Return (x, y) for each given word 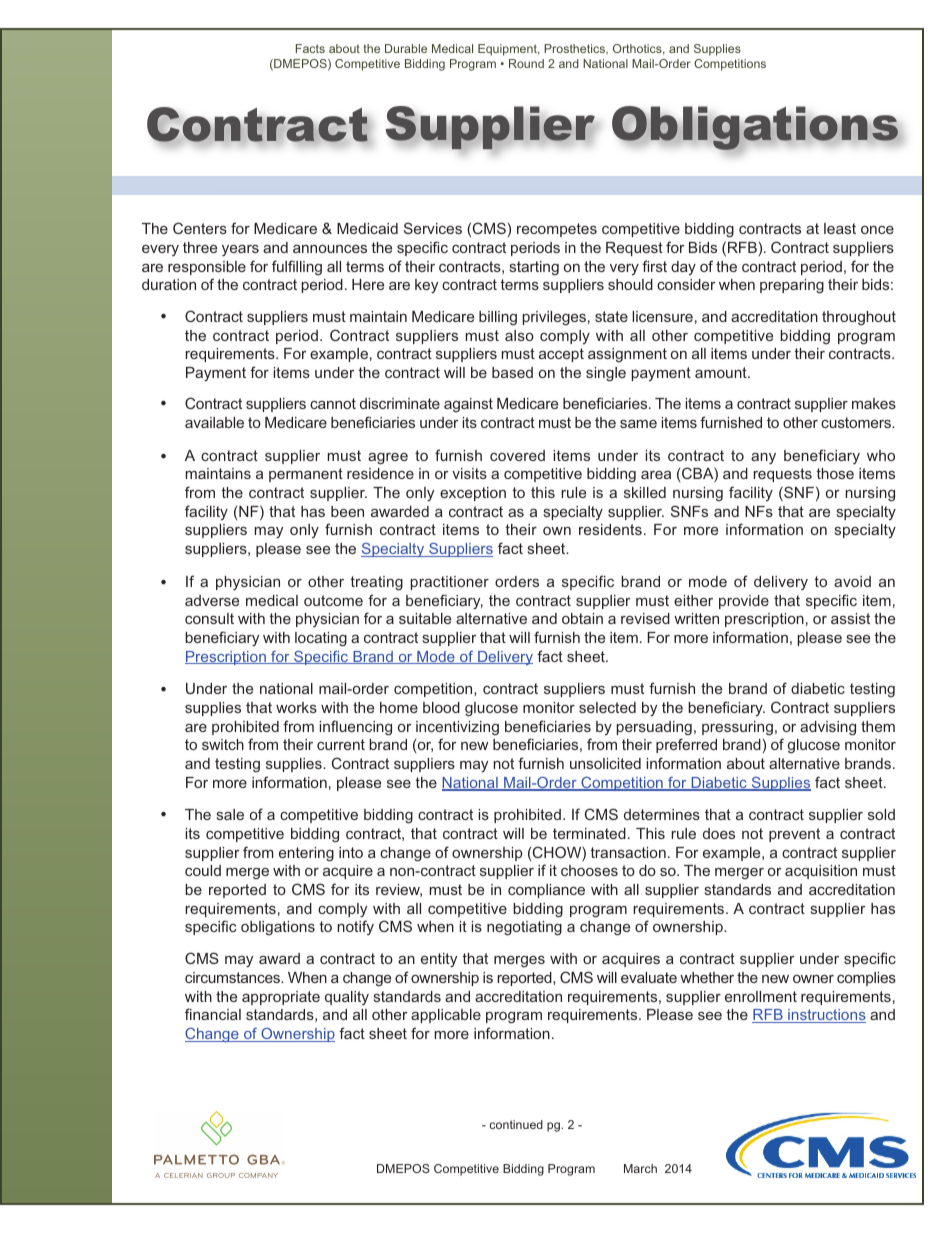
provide (744, 602)
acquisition (821, 872)
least (840, 228)
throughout (859, 318)
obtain (582, 618)
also (519, 335)
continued (516, 1124)
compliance (546, 891)
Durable (406, 48)
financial (213, 1014)
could (203, 870)
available (214, 422)
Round (526, 63)
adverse (212, 600)
